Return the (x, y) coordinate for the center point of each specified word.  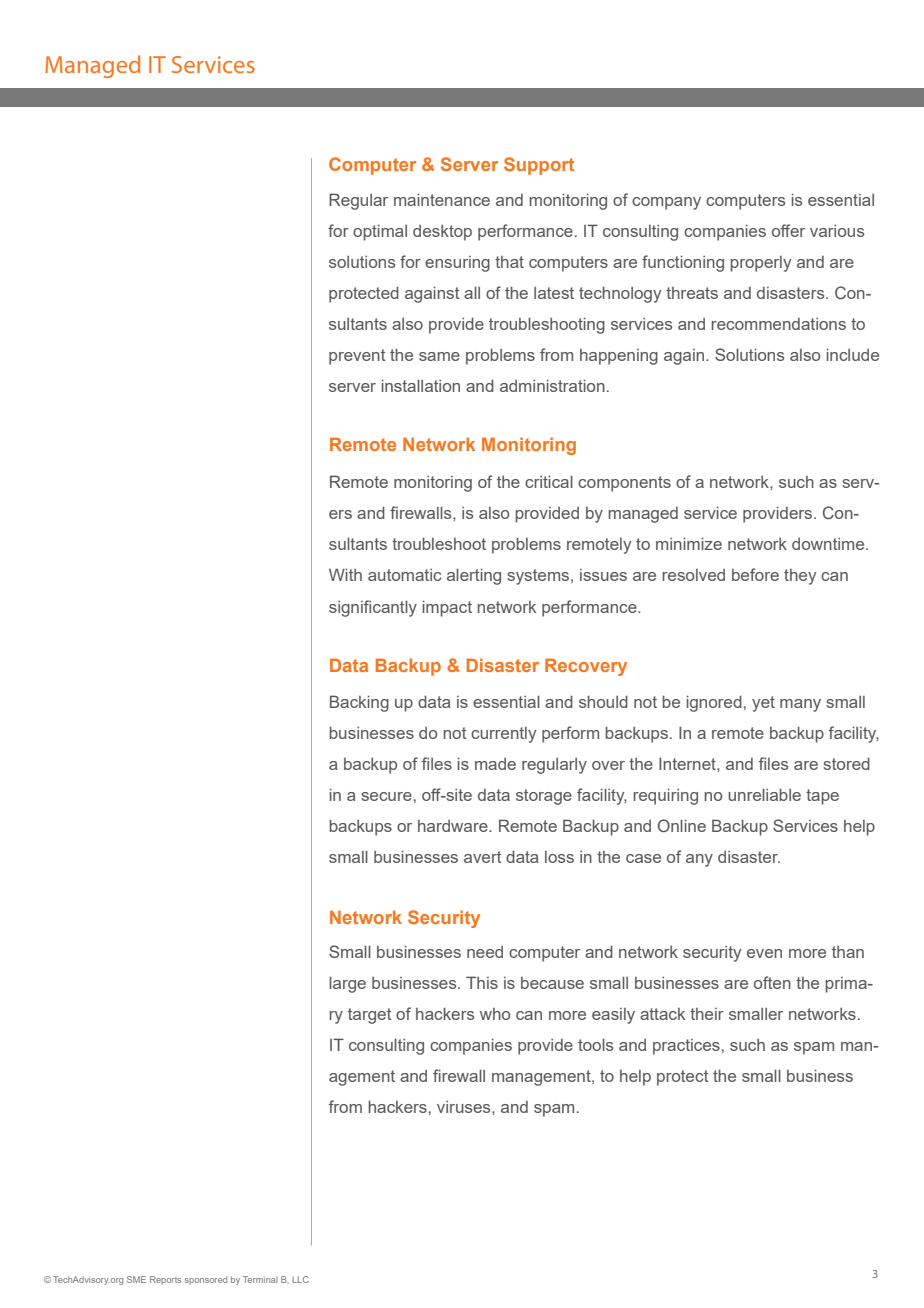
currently (503, 735)
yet (763, 704)
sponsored (206, 1280)
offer (788, 230)
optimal (380, 232)
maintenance (442, 199)
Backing (359, 703)
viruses (465, 1107)
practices (686, 1047)
